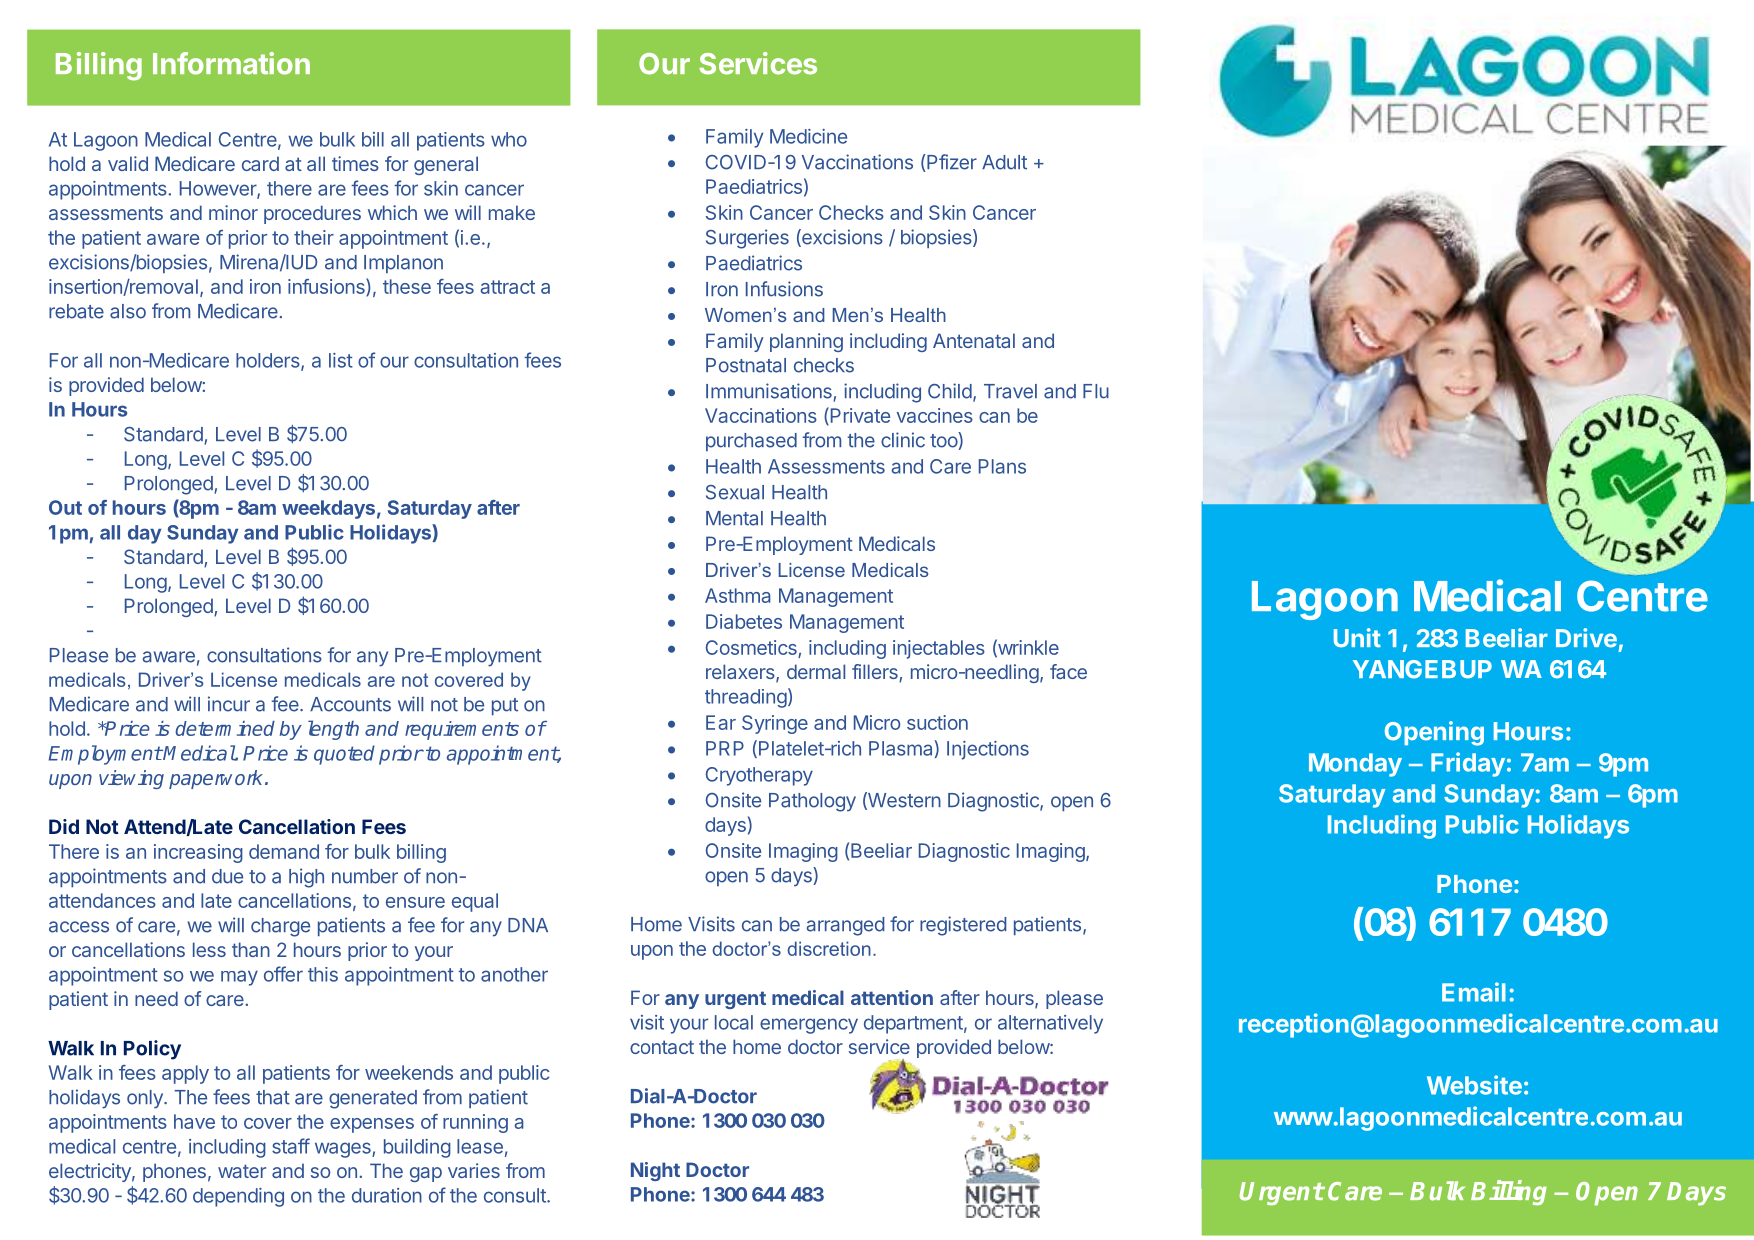 Image resolution: width=1754 pixels, height=1240 pixels. Describe the element at coordinates (229, 704) in the screenshot. I see `incur` at that location.
